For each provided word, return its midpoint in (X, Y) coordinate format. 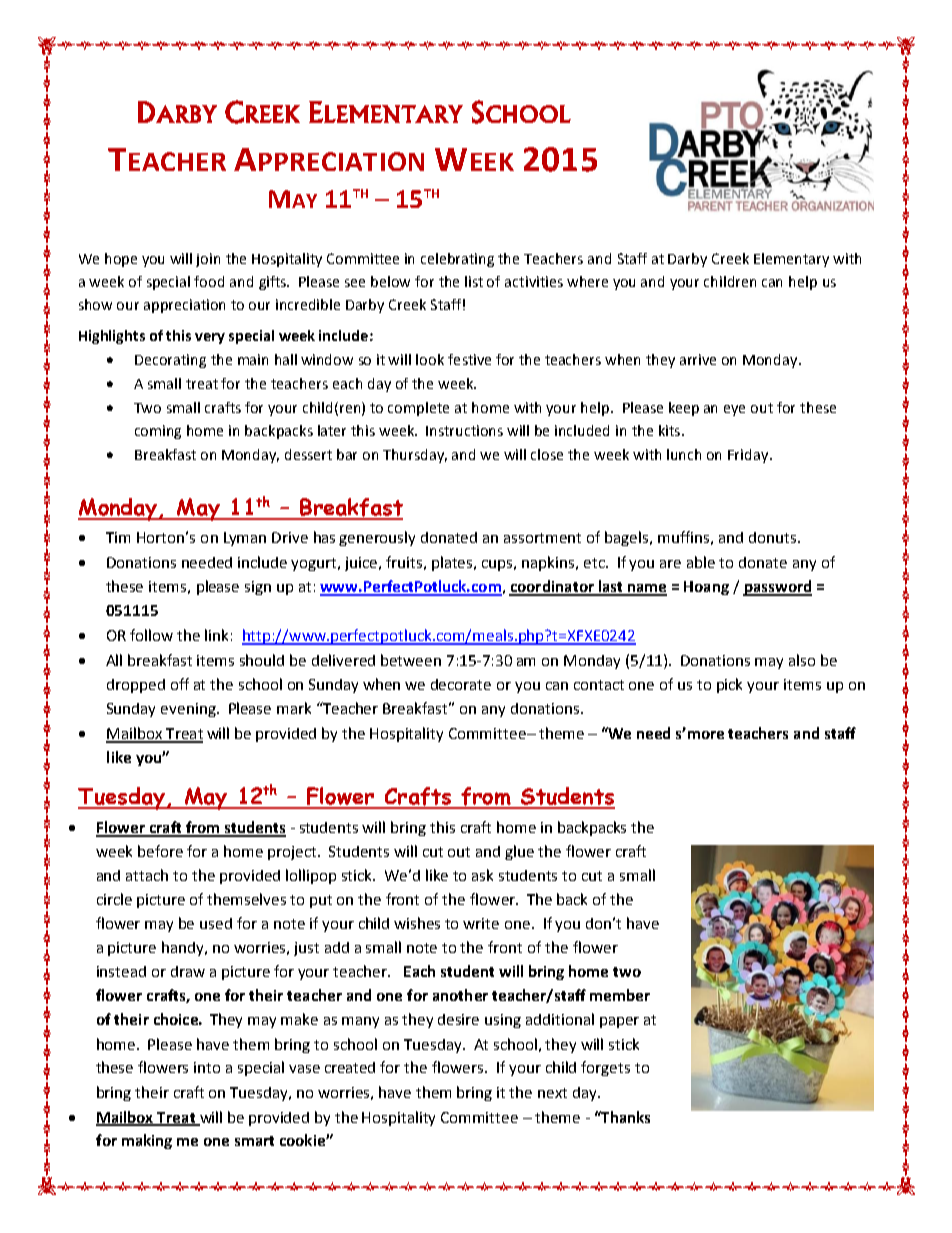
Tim (118, 537)
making (147, 1141)
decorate (461, 684)
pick (729, 685)
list (474, 281)
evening (189, 710)
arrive (698, 359)
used (216, 923)
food (209, 281)
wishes (417, 923)
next (552, 1093)
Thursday (415, 456)
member (620, 995)
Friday (749, 456)
